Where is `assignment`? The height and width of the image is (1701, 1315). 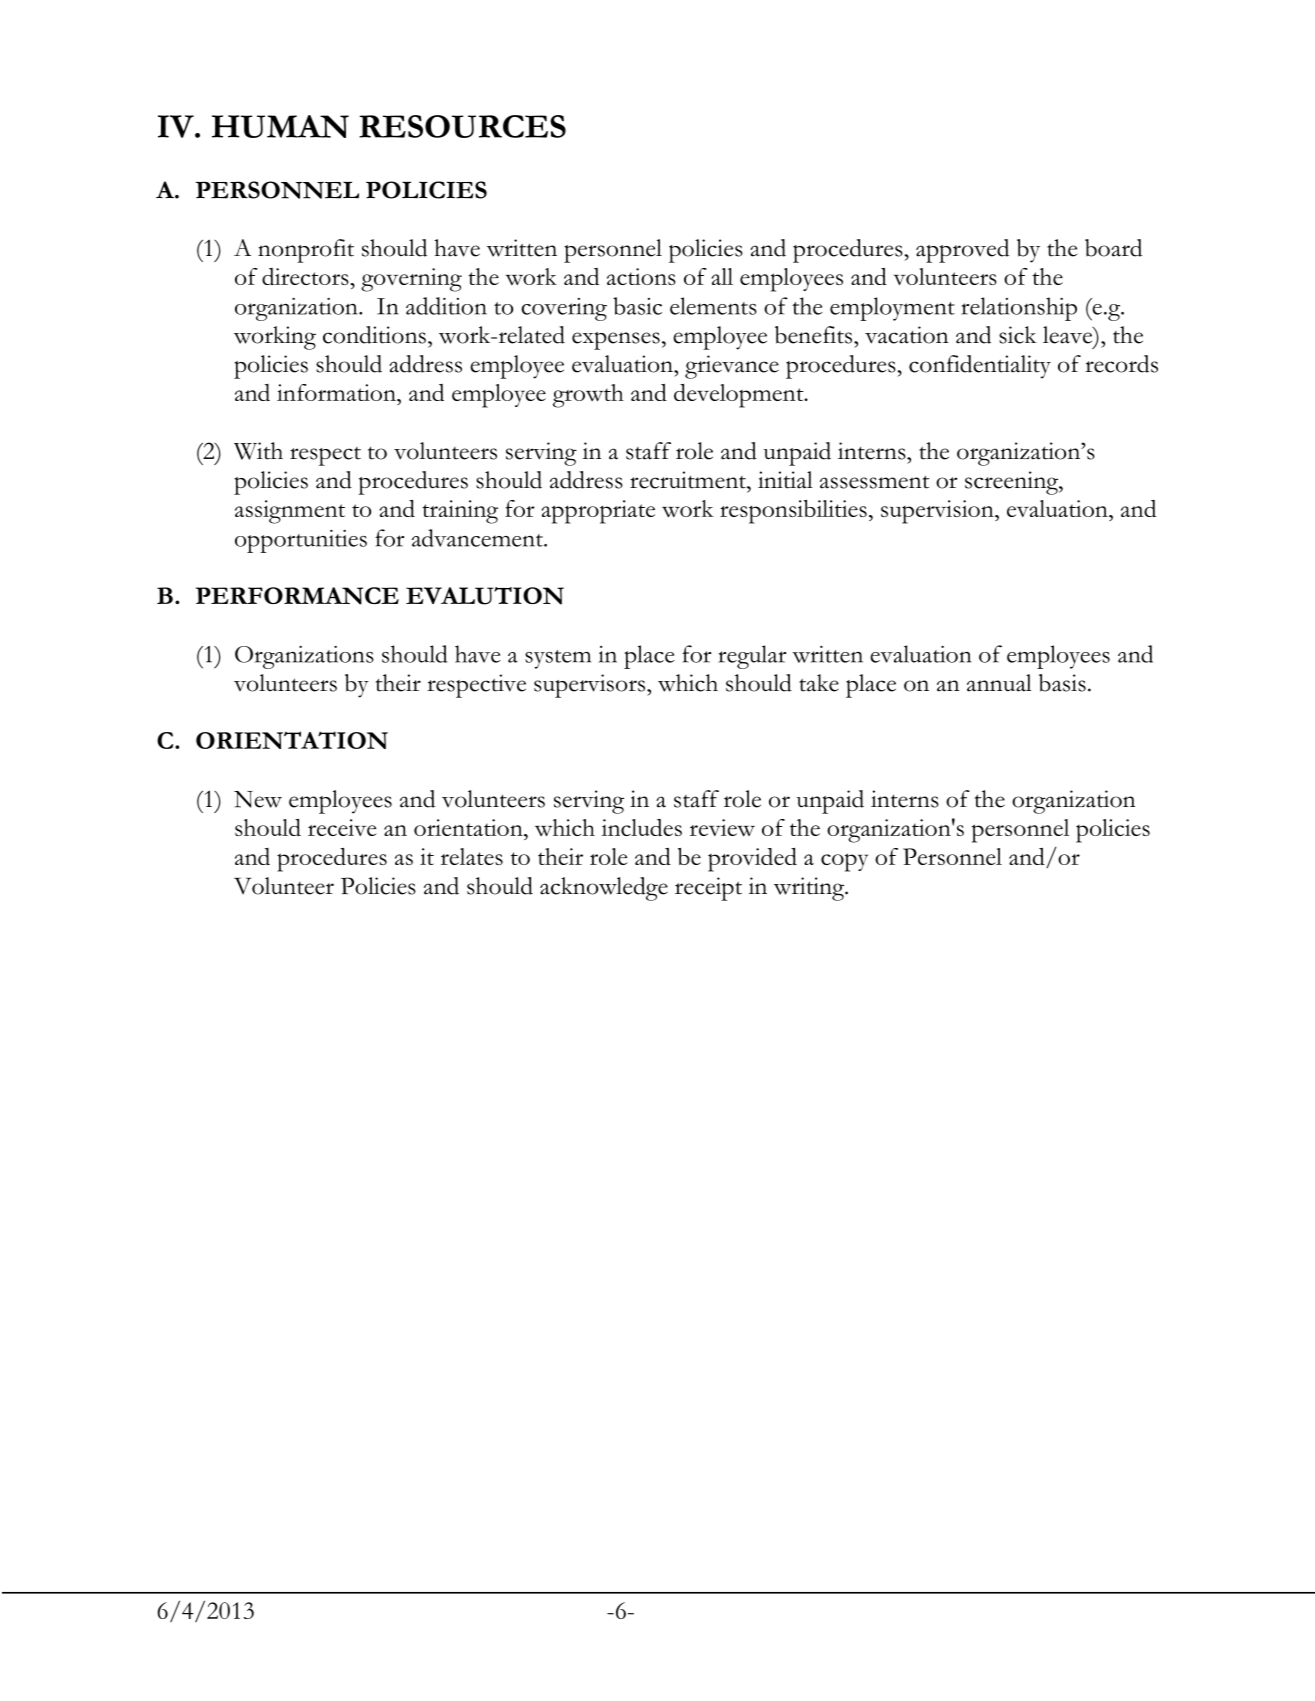
assignment is located at coordinates (290, 512).
